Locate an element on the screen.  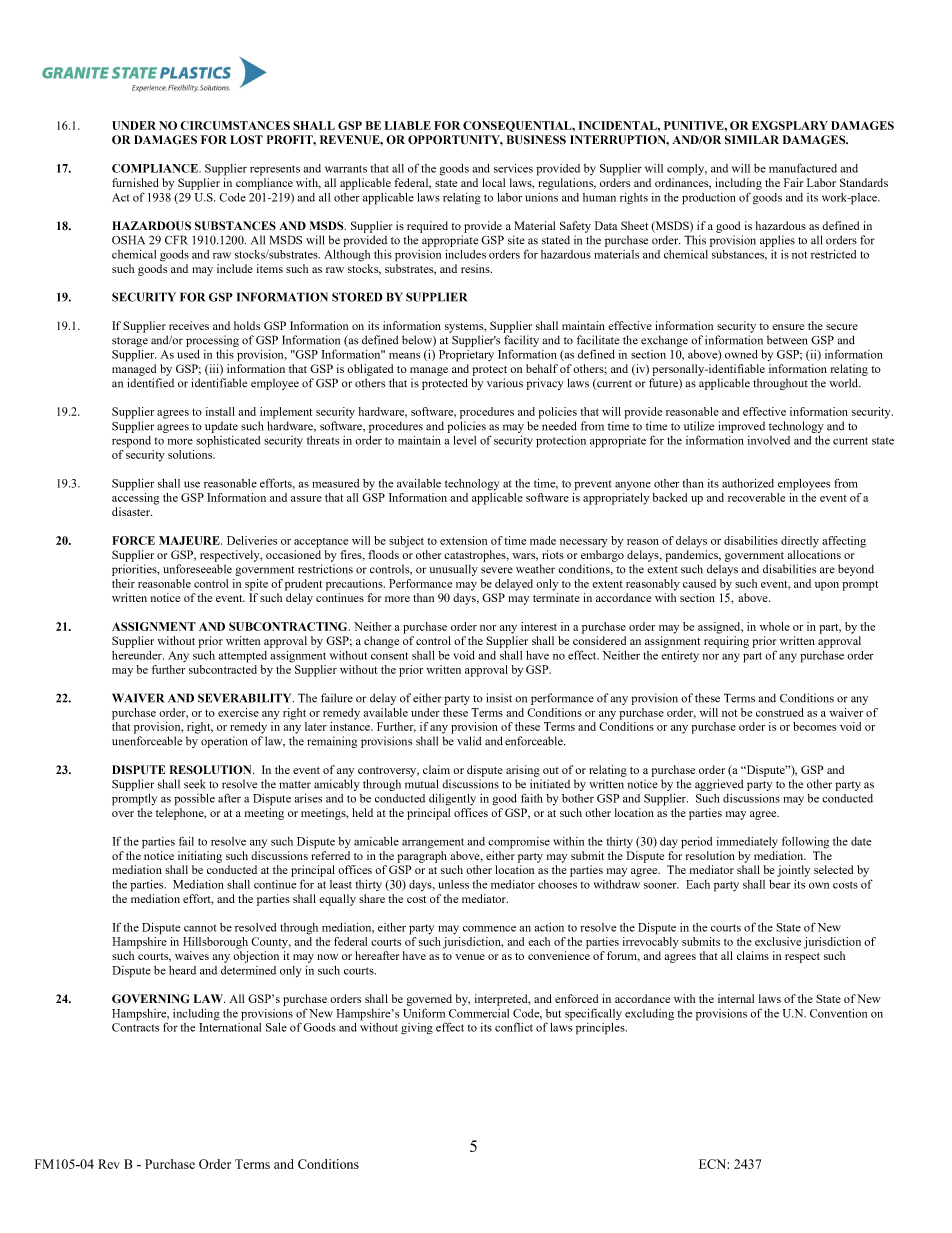
International is located at coordinates (230, 1026).
